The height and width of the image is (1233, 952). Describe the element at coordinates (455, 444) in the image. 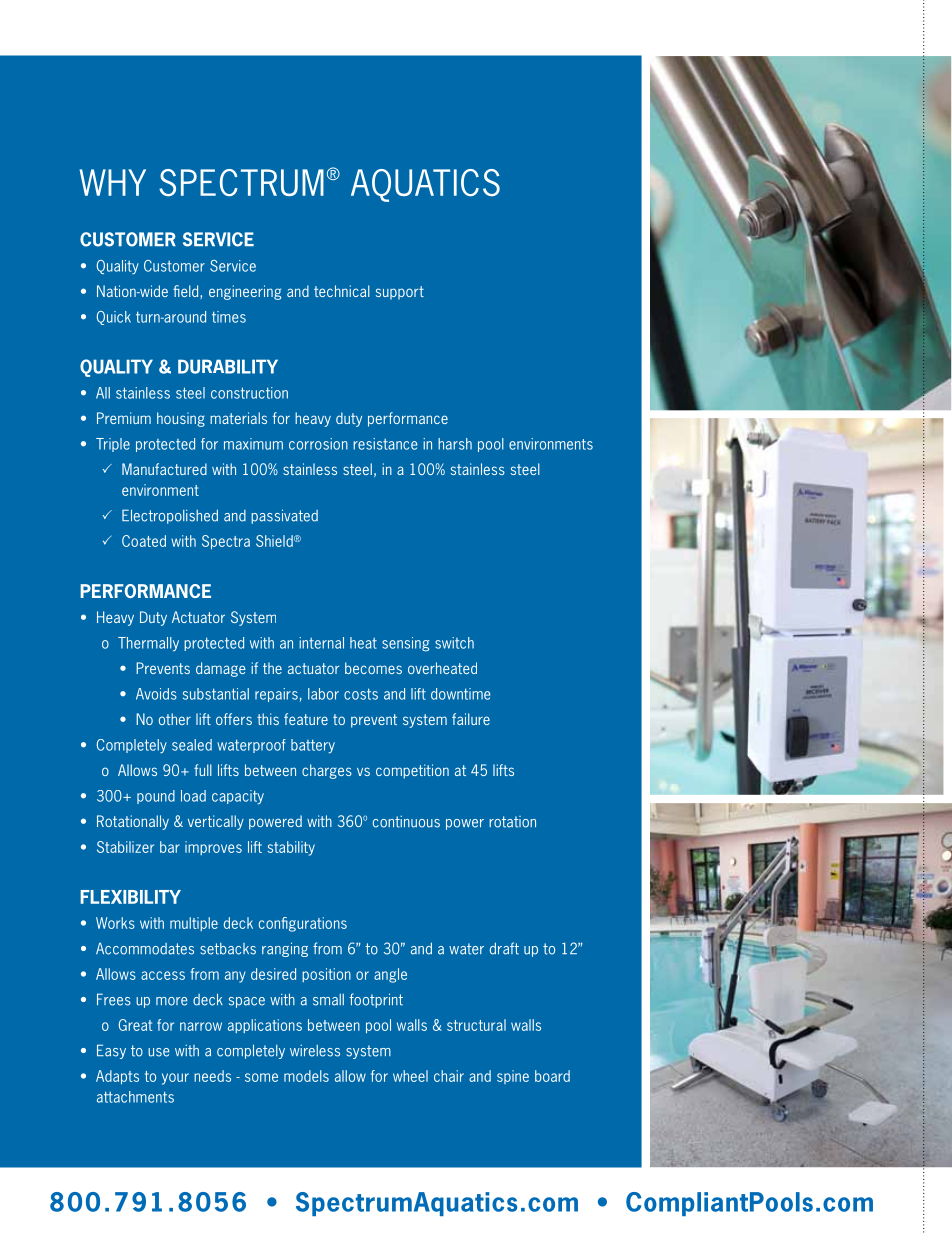

I see `harsh` at that location.
